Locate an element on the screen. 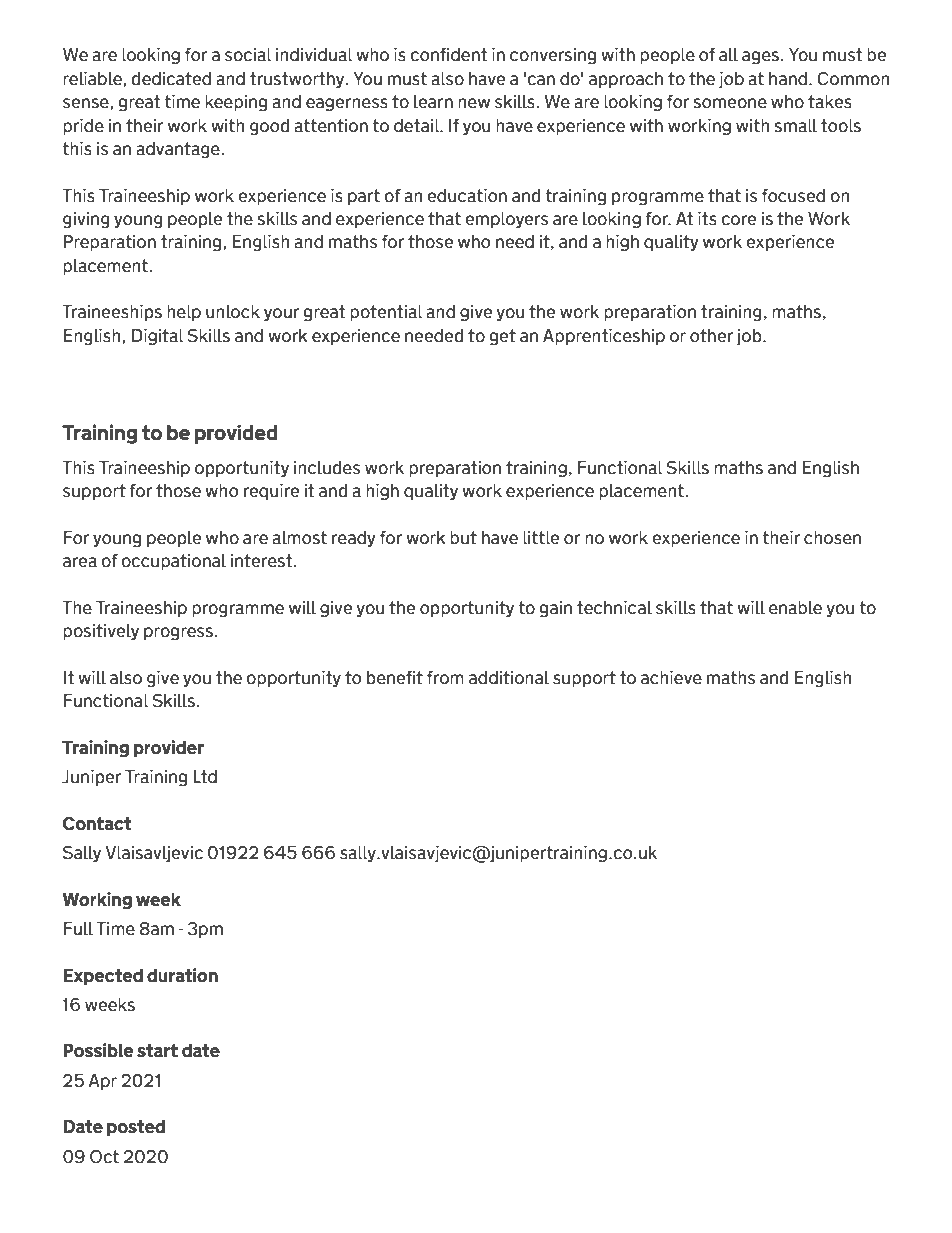 The image size is (952, 1233). hand is located at coordinates (788, 79).
